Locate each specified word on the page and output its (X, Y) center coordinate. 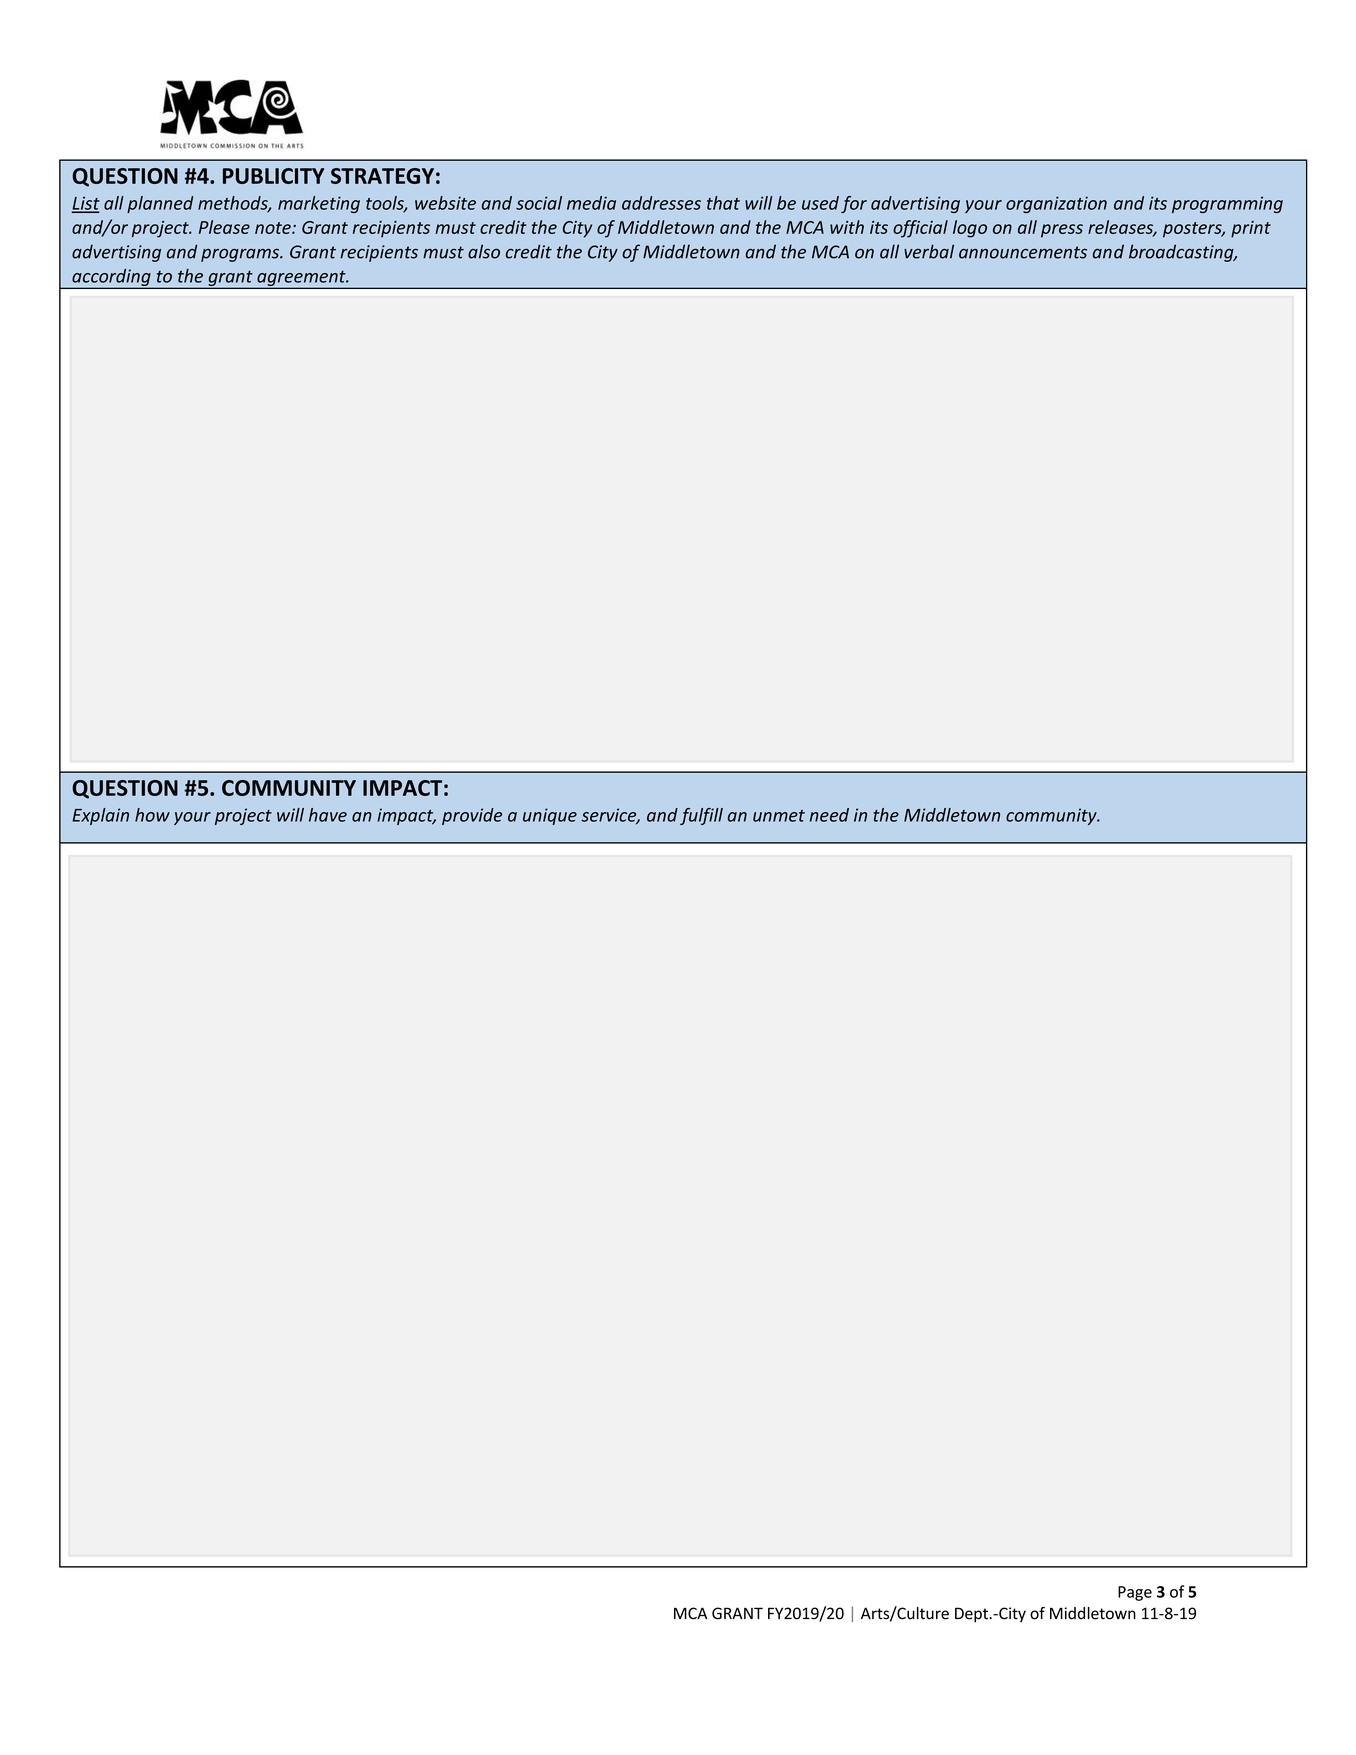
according (111, 278)
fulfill (701, 816)
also (484, 251)
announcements (1023, 252)
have (328, 815)
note (274, 228)
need (829, 815)
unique (550, 816)
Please (224, 227)
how (152, 815)
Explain (100, 816)
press (1062, 231)
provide (472, 816)
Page (1135, 1593)
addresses (661, 203)
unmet (779, 816)
